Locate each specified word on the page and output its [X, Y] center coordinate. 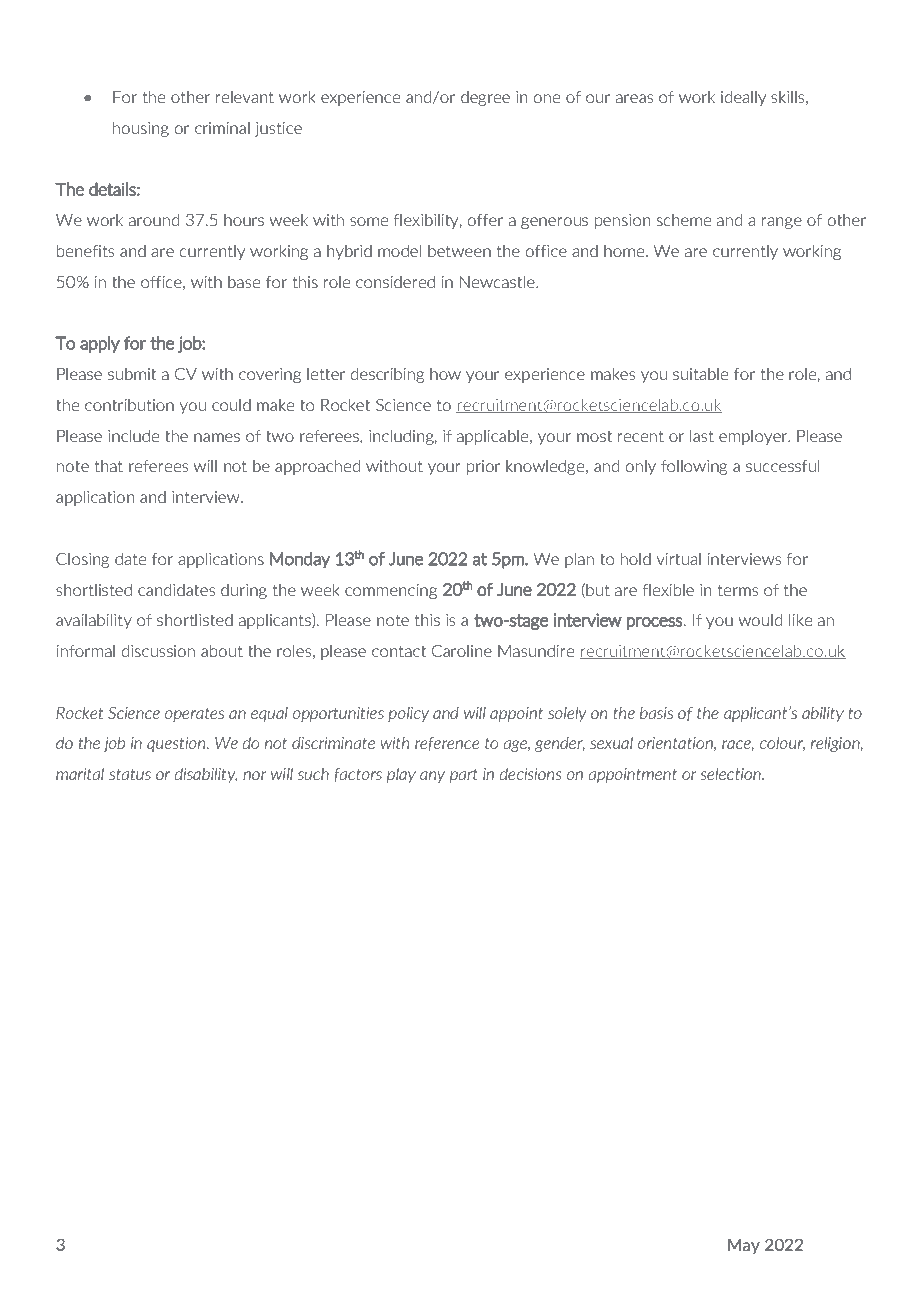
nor [255, 775]
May [744, 1246]
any [432, 777]
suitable [700, 374]
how [445, 374]
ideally [743, 98]
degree [485, 98]
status [130, 774]
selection [732, 773]
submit [132, 374]
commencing [391, 591]
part [464, 775]
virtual [679, 559]
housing [141, 129]
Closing [82, 560]
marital [80, 773]
